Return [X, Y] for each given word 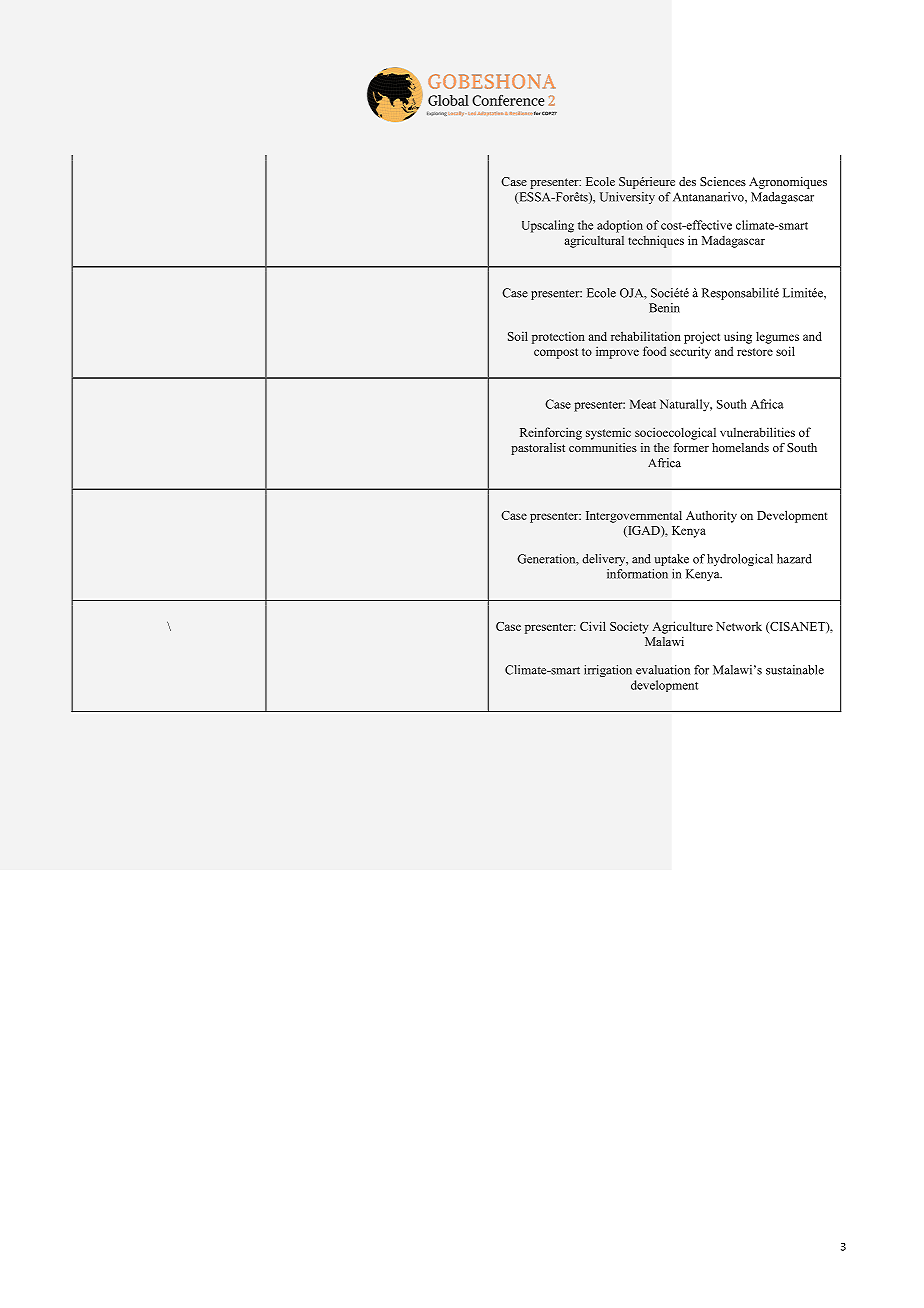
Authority [711, 516]
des [687, 181]
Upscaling [548, 226]
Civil [593, 626]
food [654, 351]
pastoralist [538, 449]
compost [556, 353]
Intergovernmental [634, 516]
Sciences [723, 181]
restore [755, 352]
